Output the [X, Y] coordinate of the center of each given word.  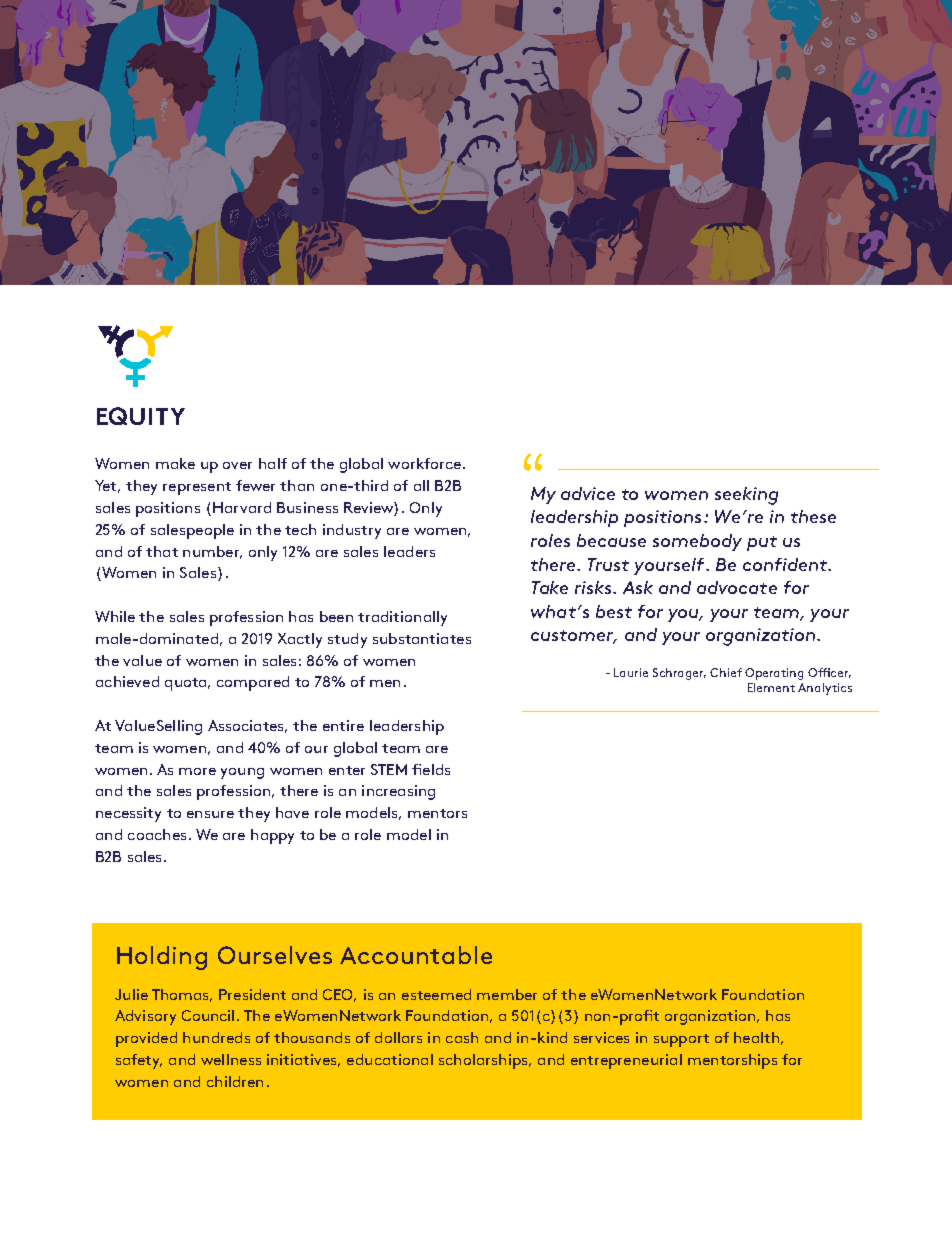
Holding [162, 958]
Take [550, 587]
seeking [746, 496]
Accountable [416, 955]
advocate [737, 587]
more [197, 771]
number [212, 552]
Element [771, 687]
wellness [231, 1059]
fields [431, 769]
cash [462, 1037]
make [175, 463]
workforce [424, 463]
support [681, 1040]
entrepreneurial [626, 1061]
